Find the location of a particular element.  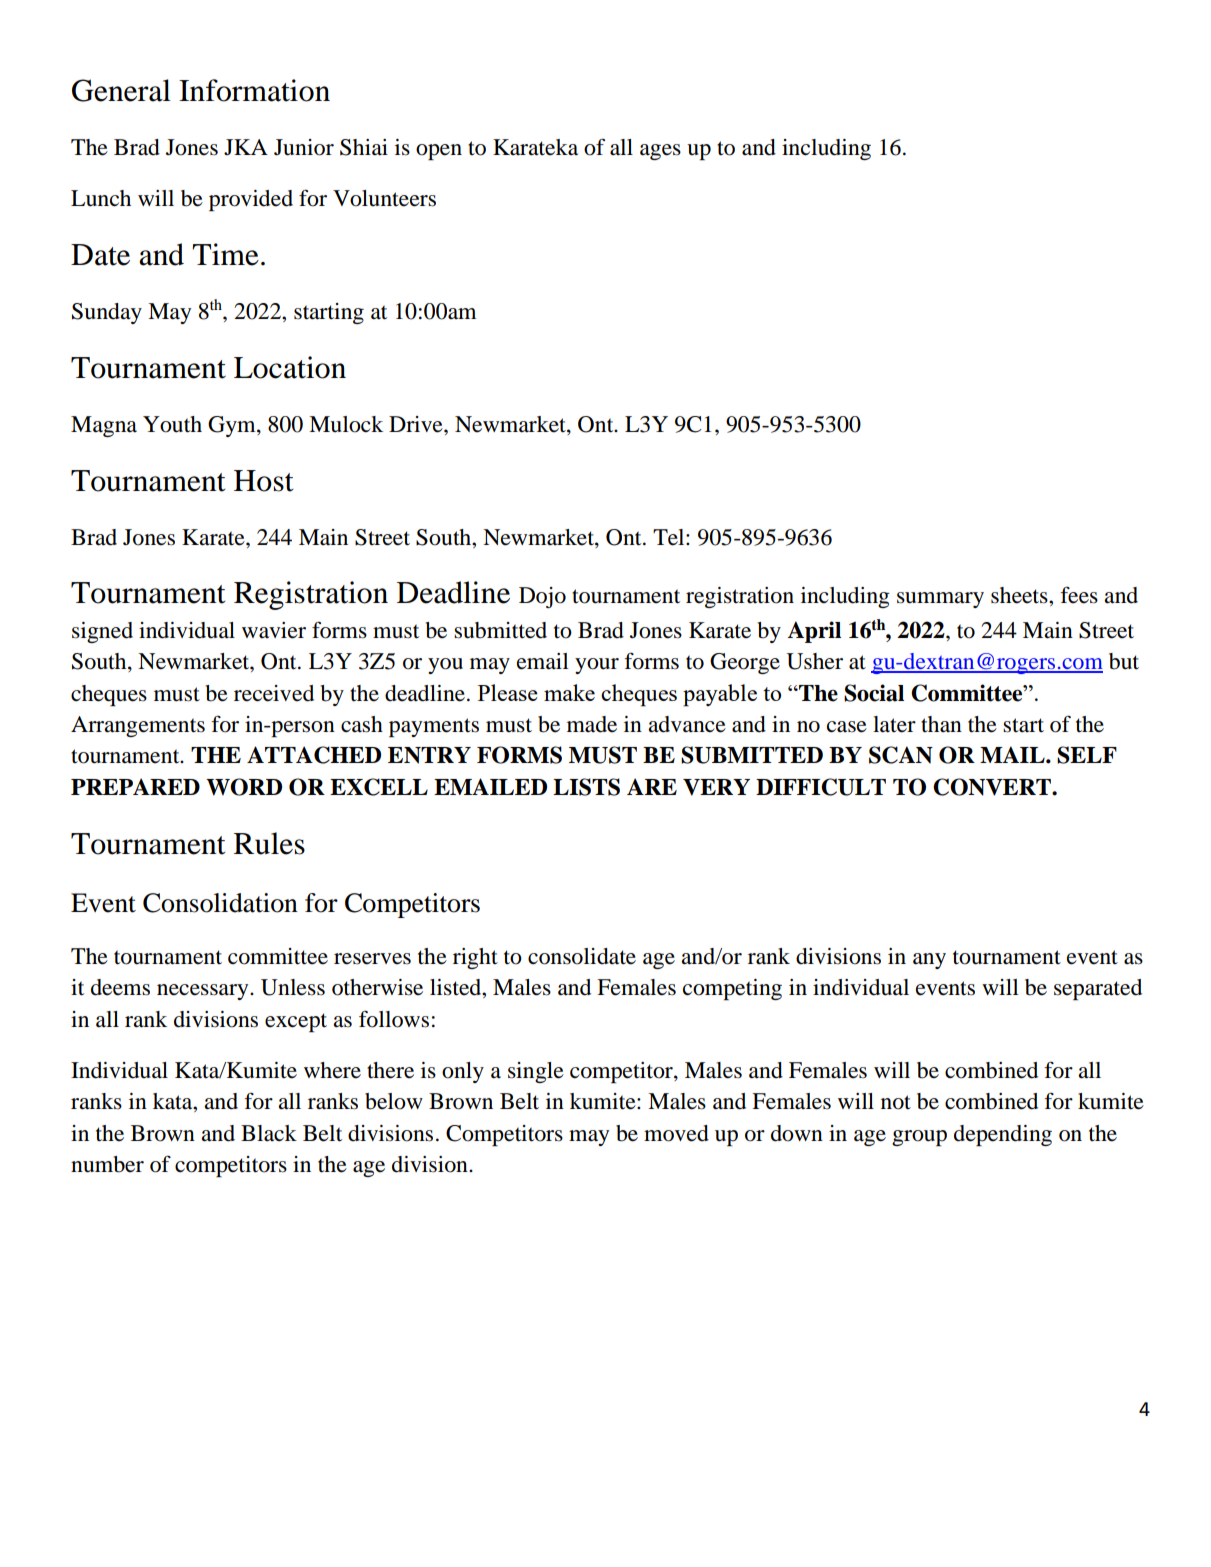

WORD is located at coordinates (244, 787).
